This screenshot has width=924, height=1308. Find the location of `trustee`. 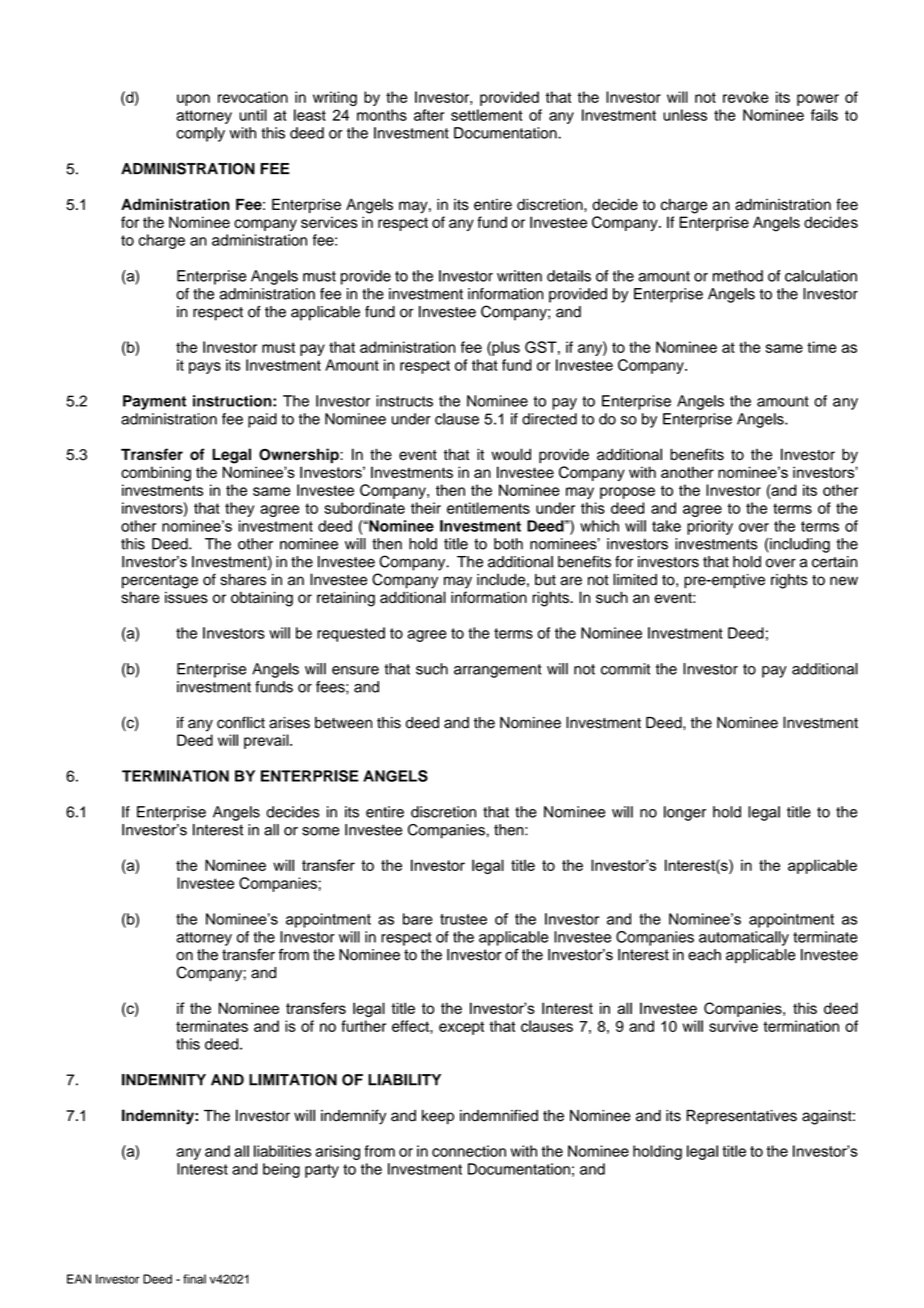

trustee is located at coordinates (463, 919).
